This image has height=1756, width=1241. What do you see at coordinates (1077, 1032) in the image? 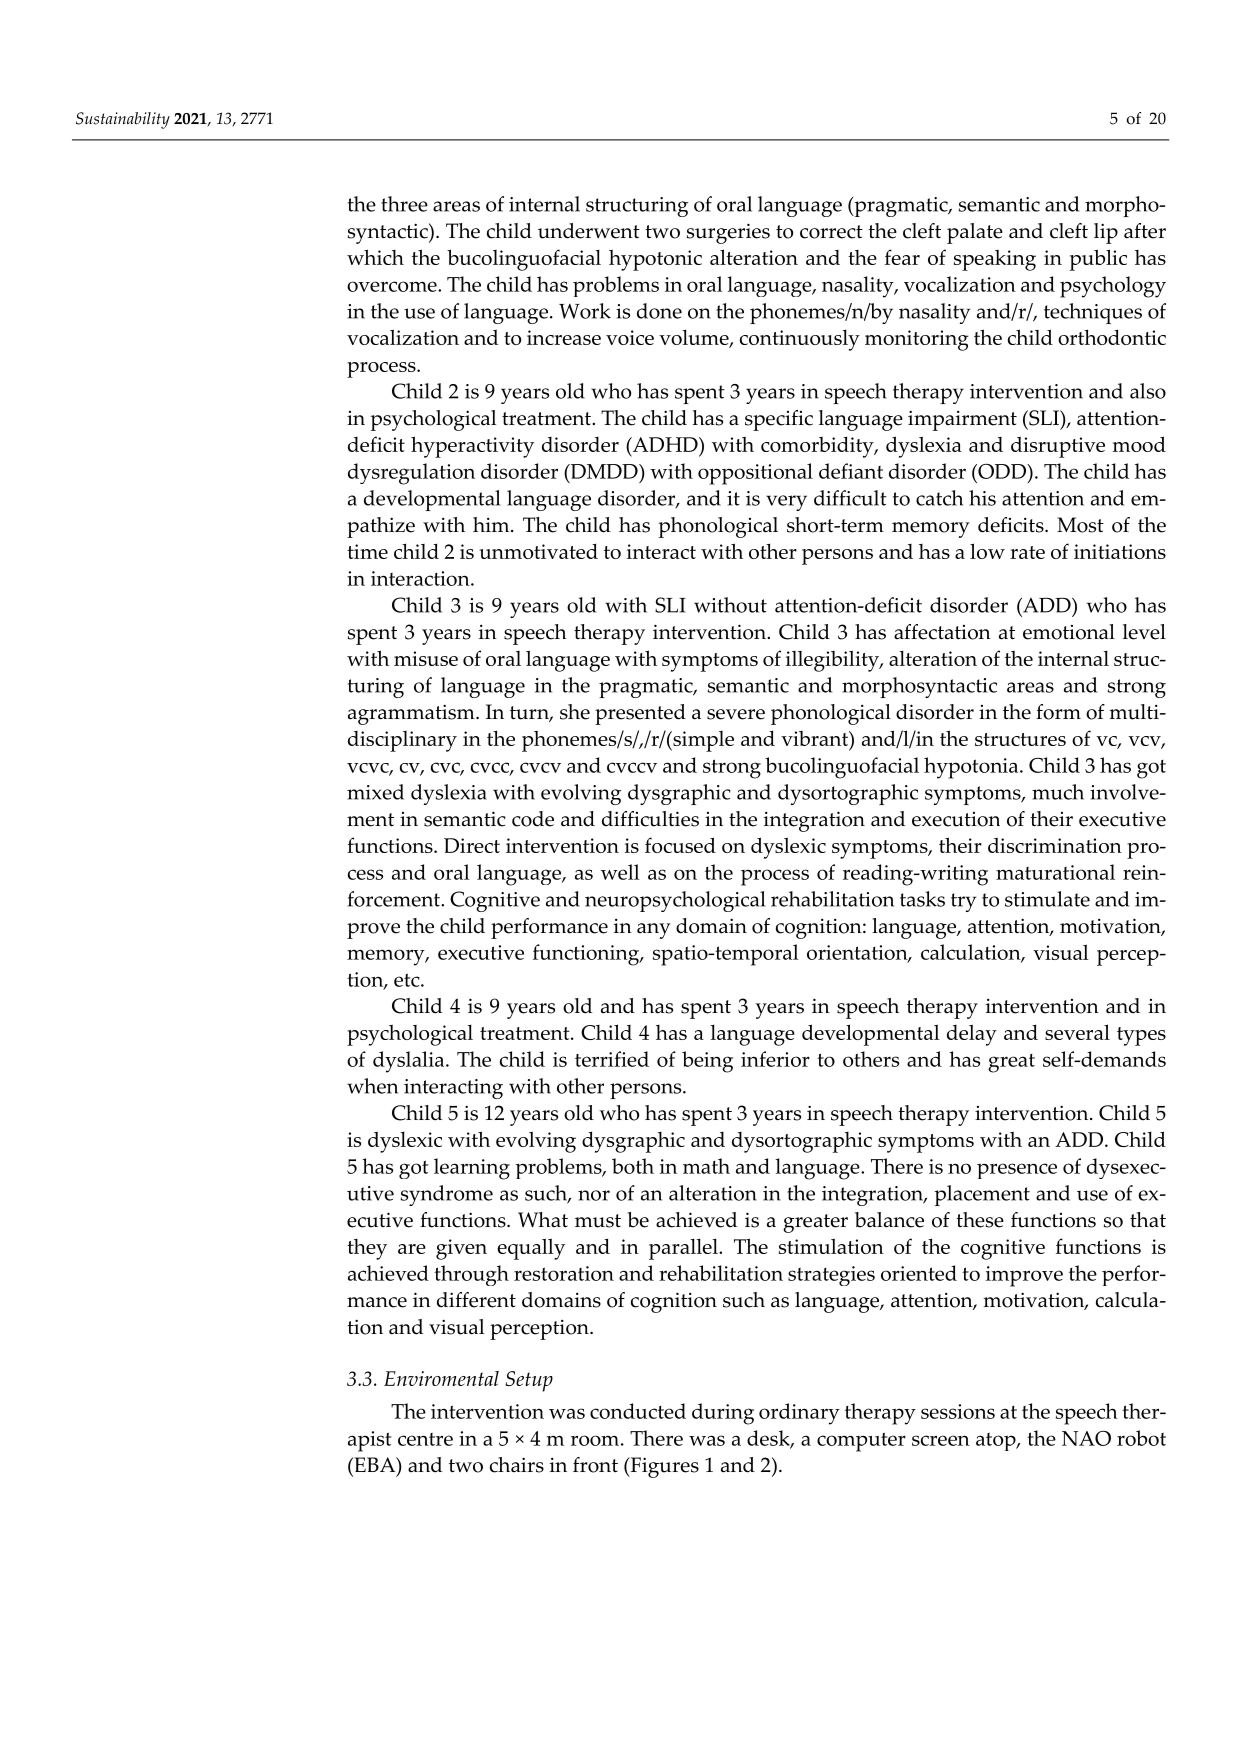
I see `several` at bounding box center [1077, 1032].
